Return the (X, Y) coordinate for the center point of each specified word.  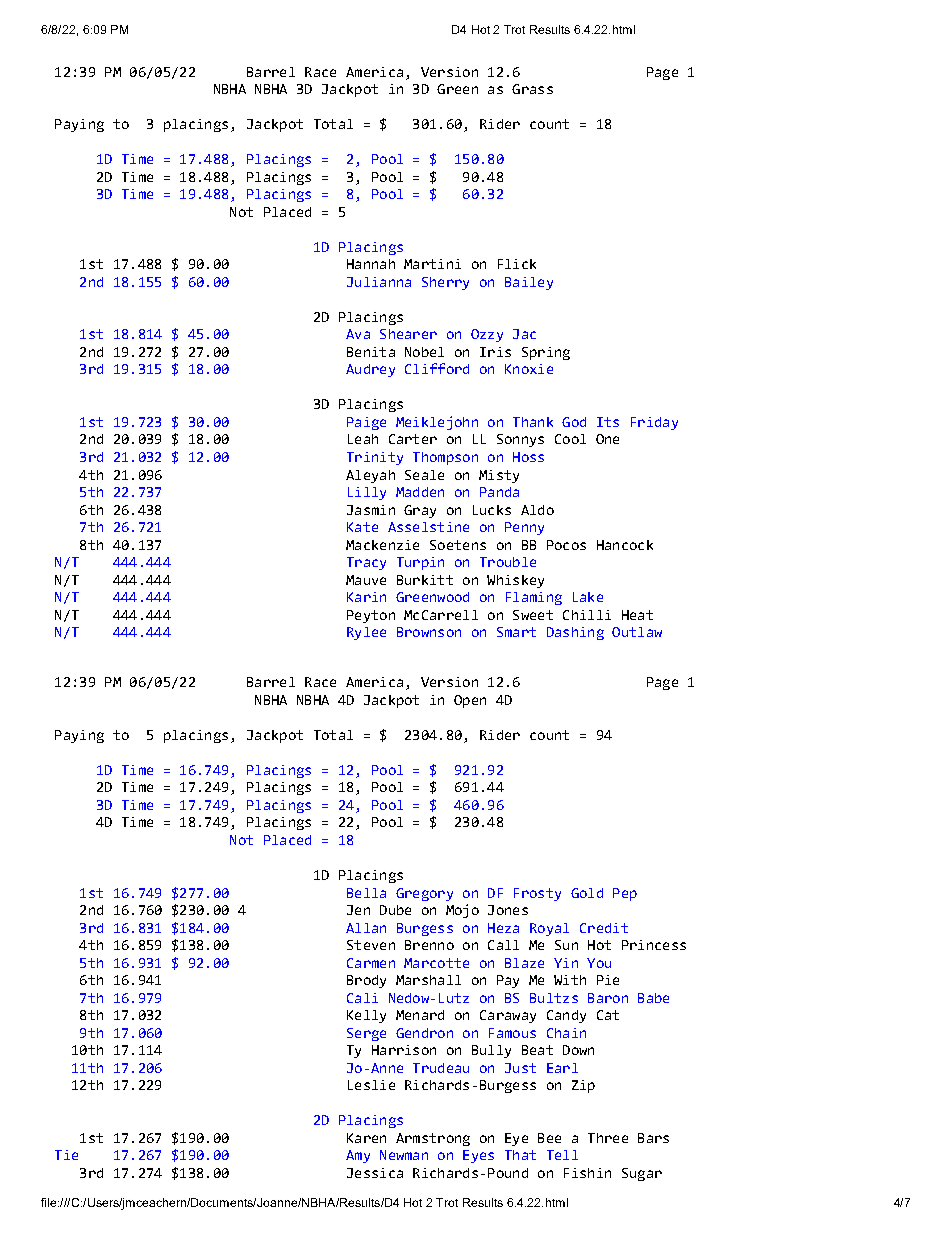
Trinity (375, 458)
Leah (363, 439)
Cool (570, 439)
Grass (532, 89)
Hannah (371, 264)
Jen (358, 910)
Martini (432, 264)
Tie (66, 1155)
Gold (587, 893)
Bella (366, 893)
